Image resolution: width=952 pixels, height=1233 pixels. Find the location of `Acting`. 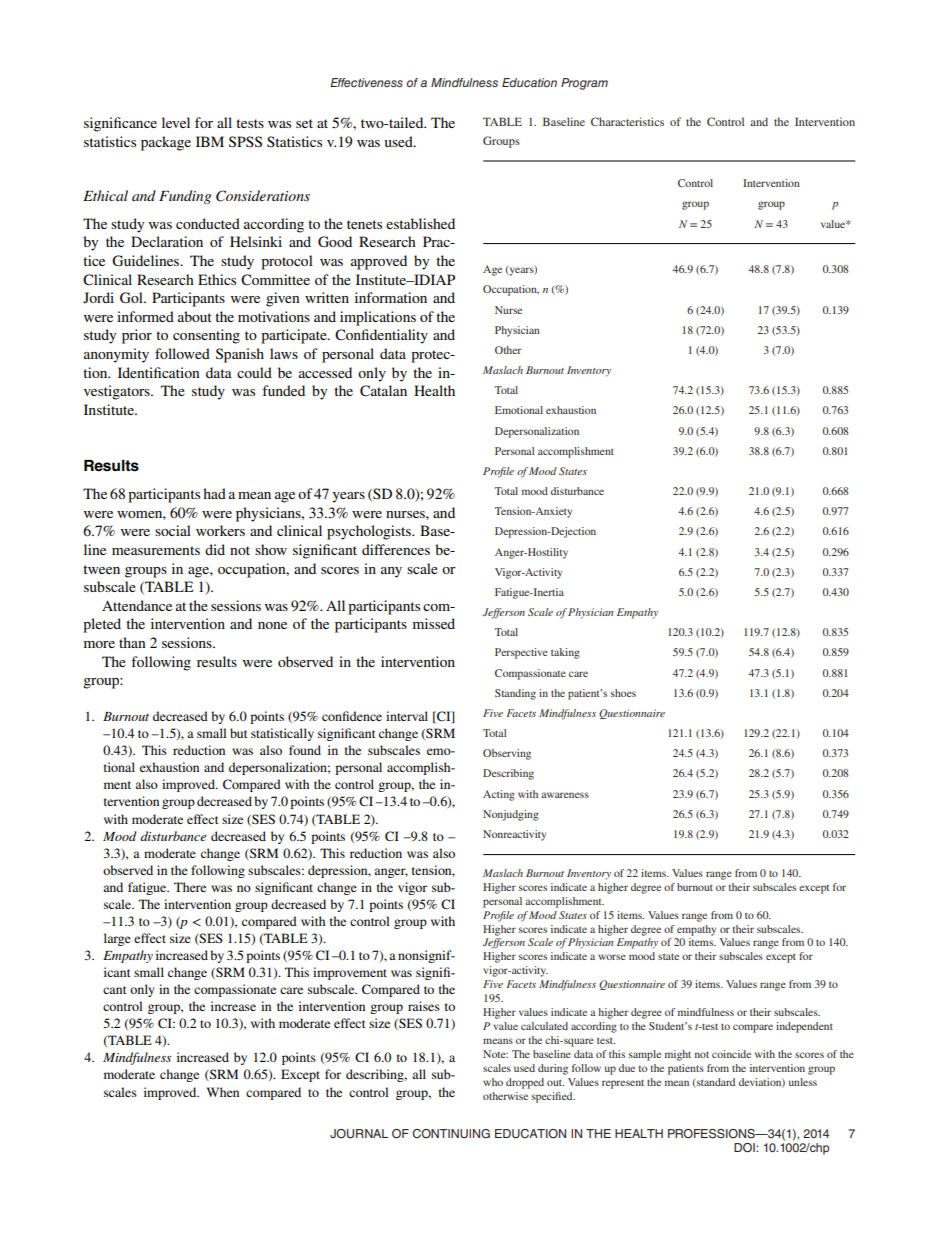

Acting is located at coordinates (499, 795).
